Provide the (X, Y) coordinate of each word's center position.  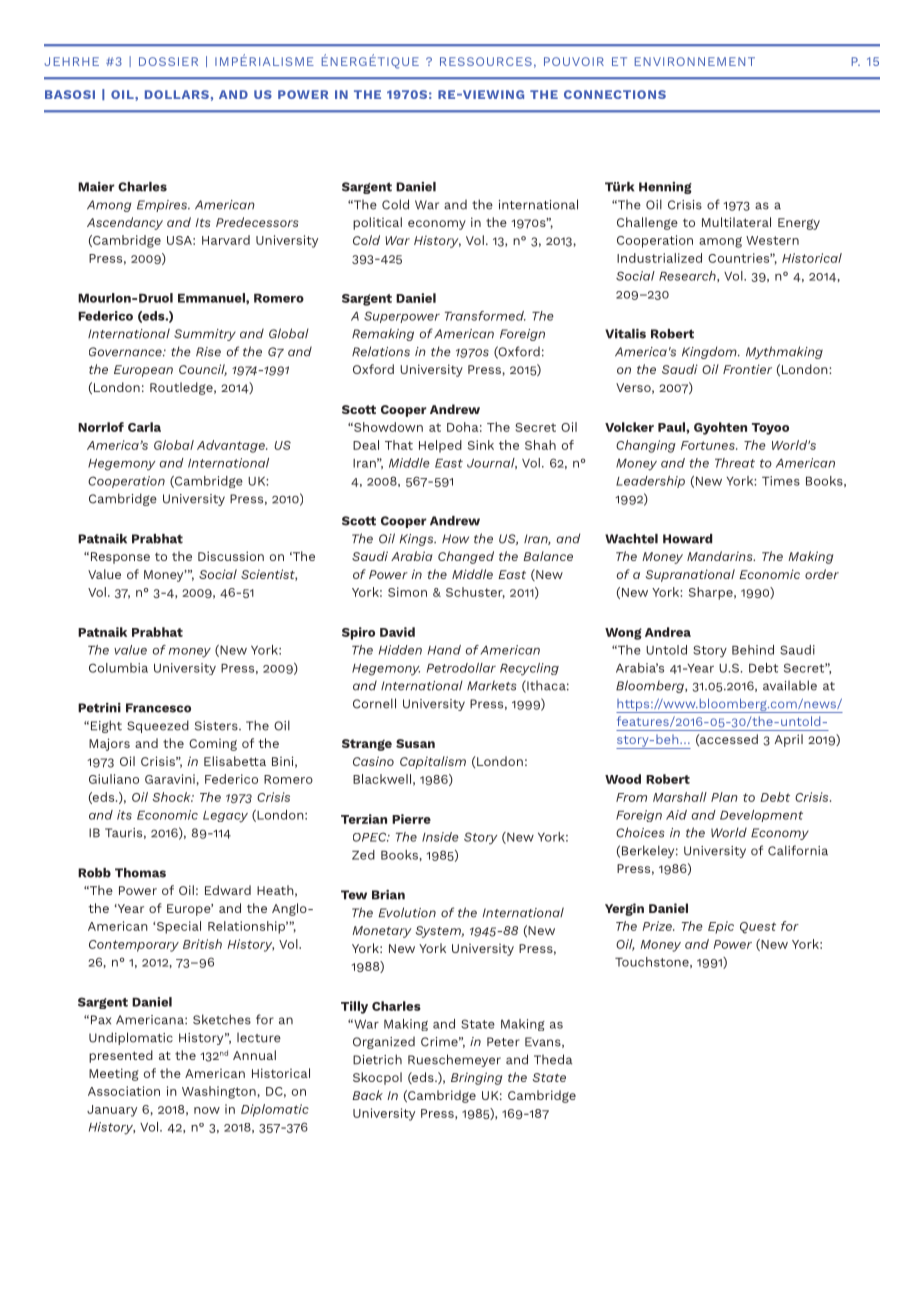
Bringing (476, 1078)
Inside (440, 837)
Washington (219, 1092)
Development (761, 816)
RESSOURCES (486, 61)
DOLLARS (177, 94)
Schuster (475, 593)
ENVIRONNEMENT (695, 61)
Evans (544, 1042)
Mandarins (721, 556)
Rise (208, 352)
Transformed (485, 316)
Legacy (225, 817)
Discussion (231, 556)
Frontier (747, 369)
